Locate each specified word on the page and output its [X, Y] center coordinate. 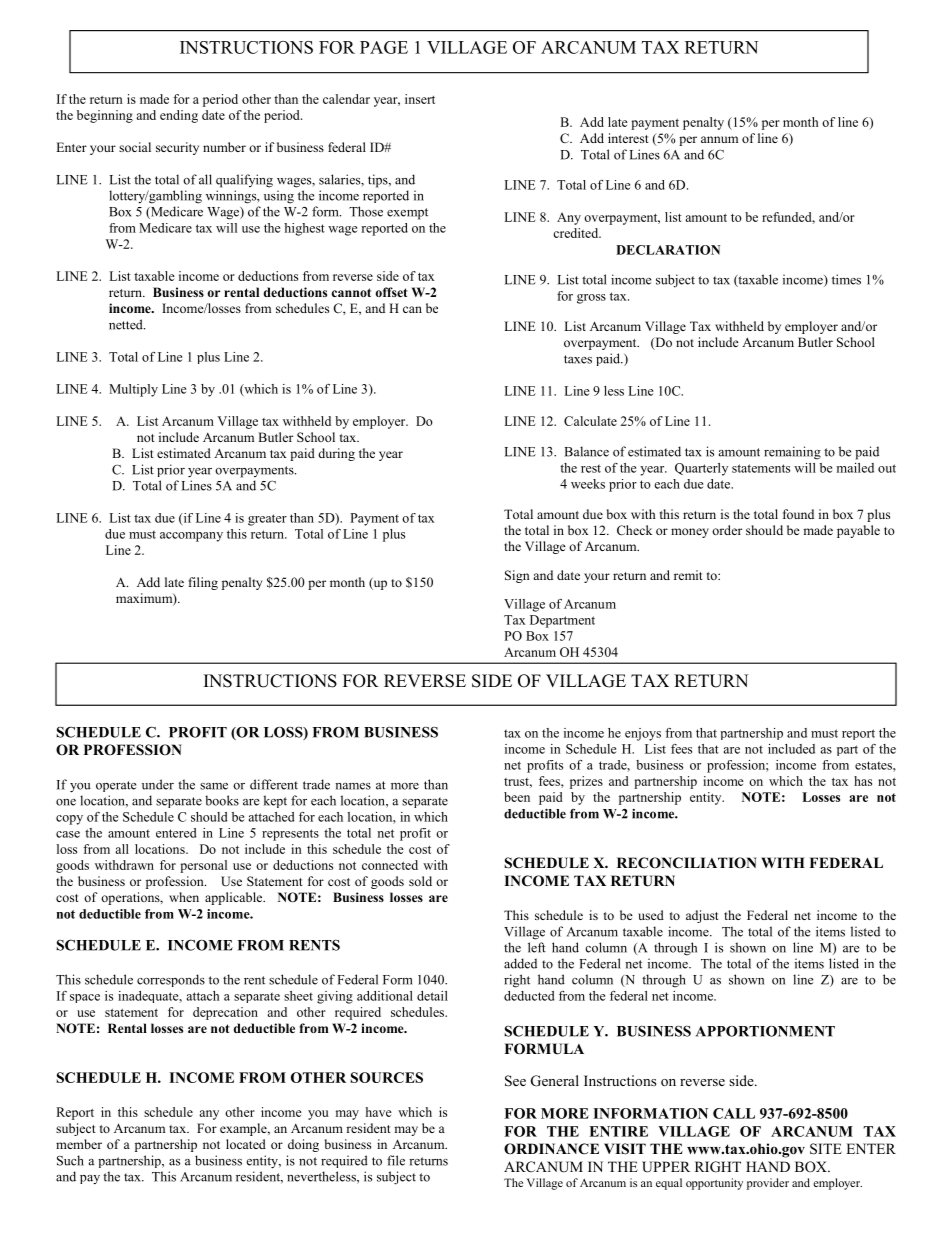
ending [179, 116]
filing [203, 583]
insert [420, 99]
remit [688, 575]
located [246, 1144]
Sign [517, 576]
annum [719, 139]
